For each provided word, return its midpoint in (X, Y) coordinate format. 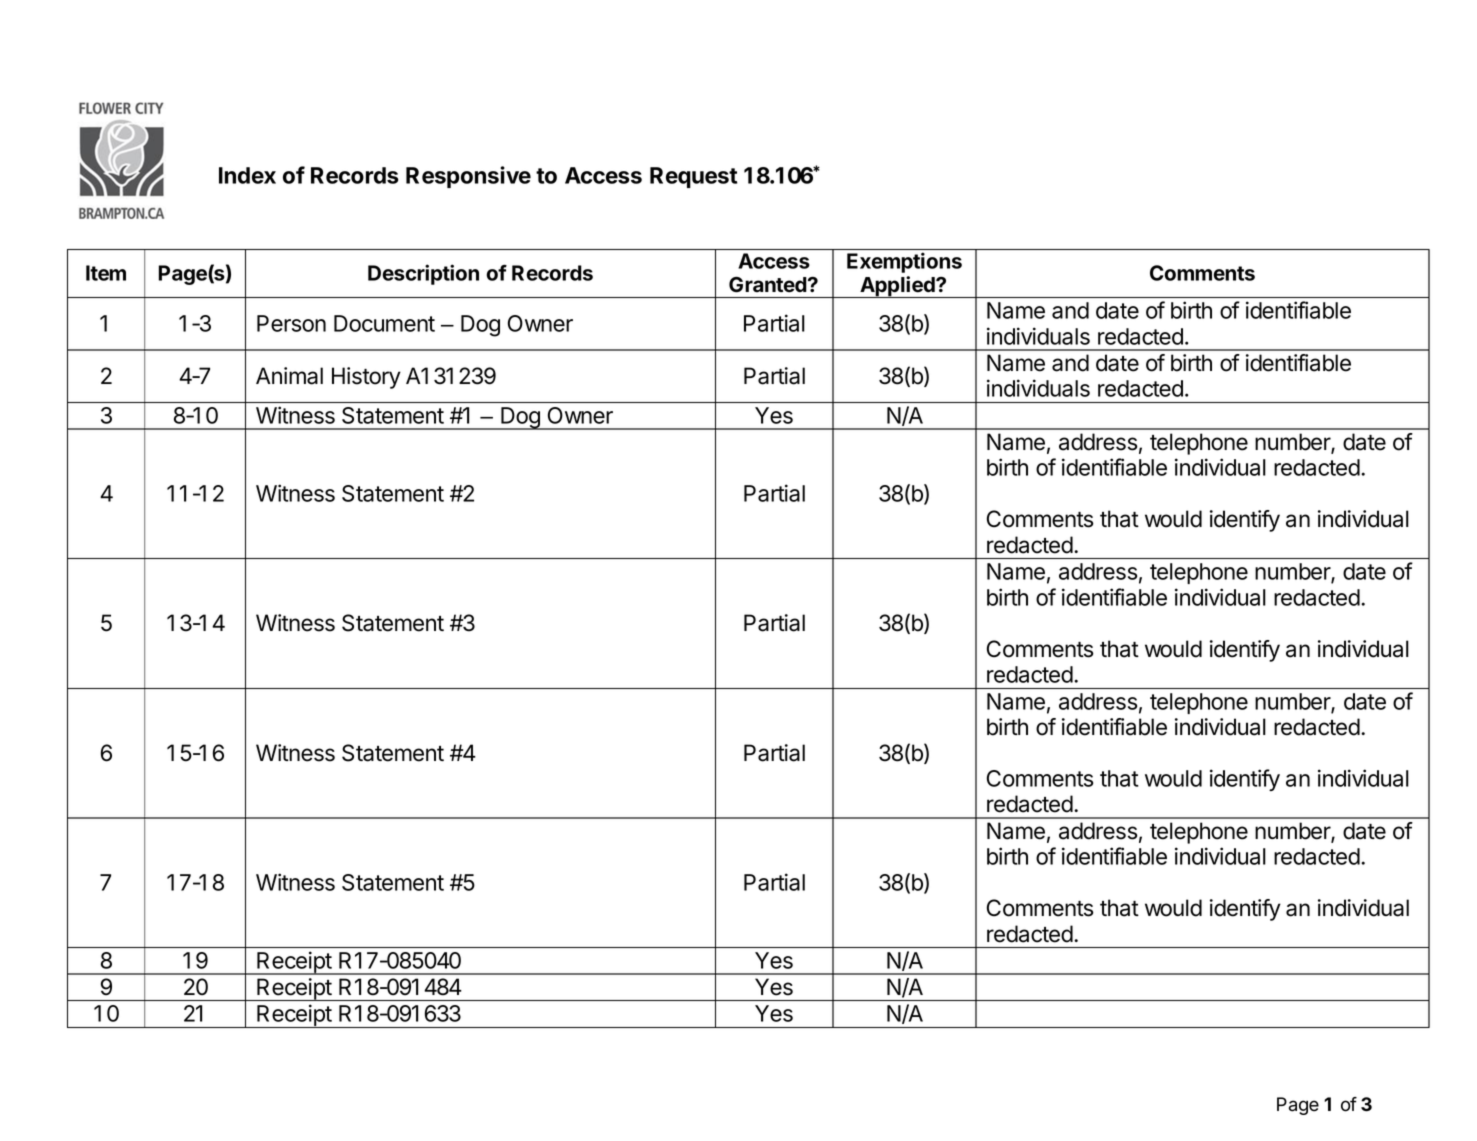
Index (247, 175)
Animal (289, 376)
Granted (769, 284)
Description (423, 274)
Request (694, 177)
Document (384, 323)
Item (106, 273)
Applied (897, 287)
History (366, 378)
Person (291, 323)
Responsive (468, 177)
